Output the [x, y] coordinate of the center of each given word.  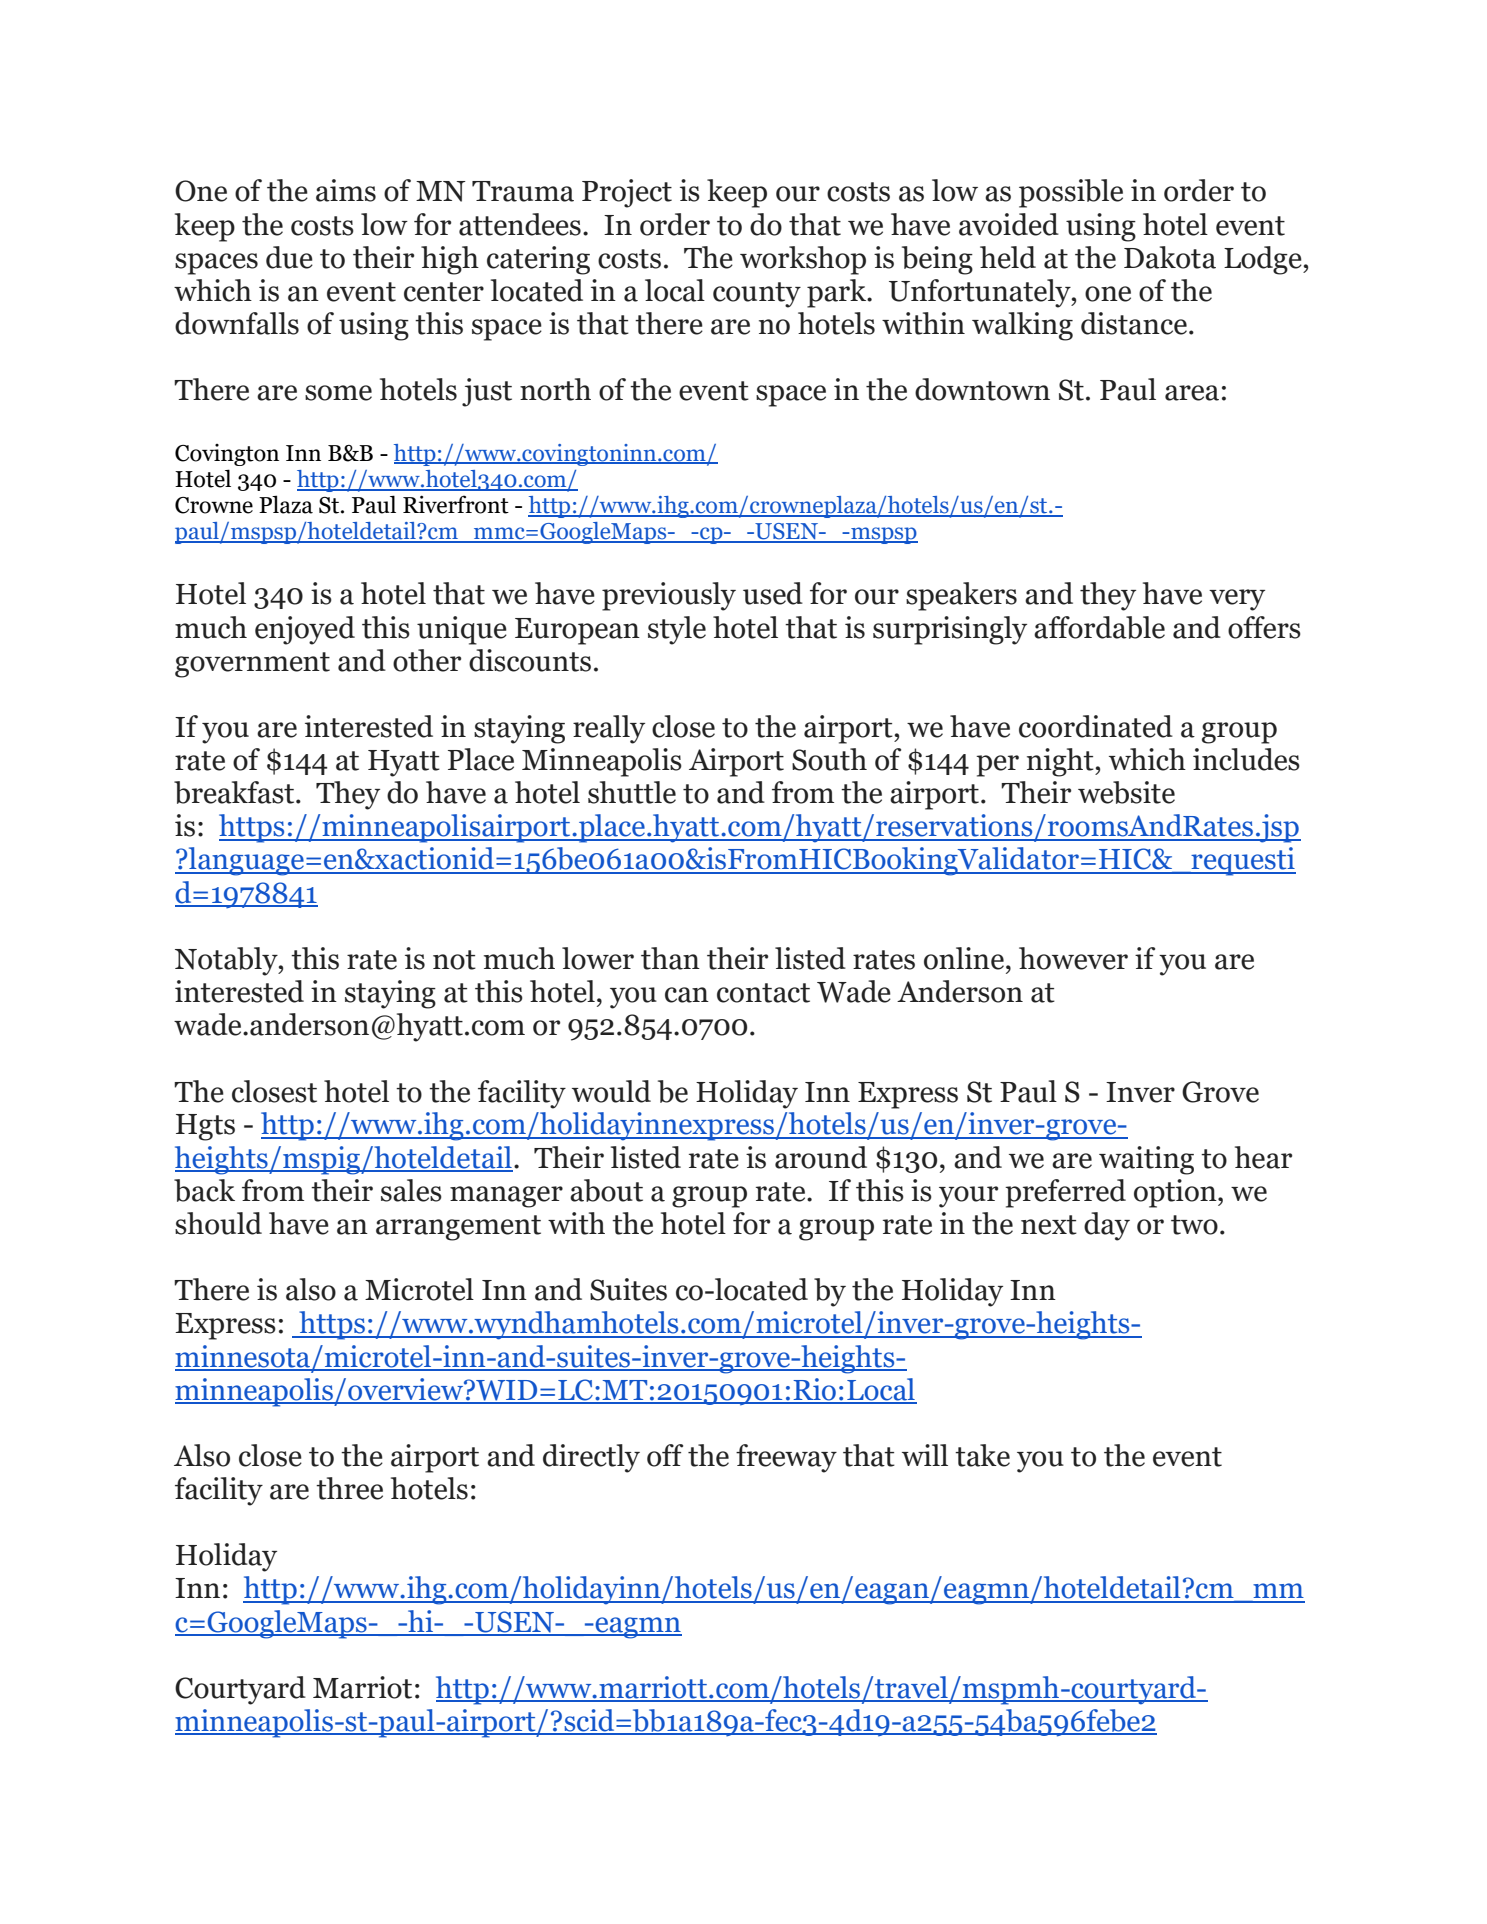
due [289, 257]
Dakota [1170, 257]
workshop [803, 260]
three [349, 1488]
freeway [786, 1458]
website [1126, 792]
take [982, 1455]
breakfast [235, 792]
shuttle [632, 792]
